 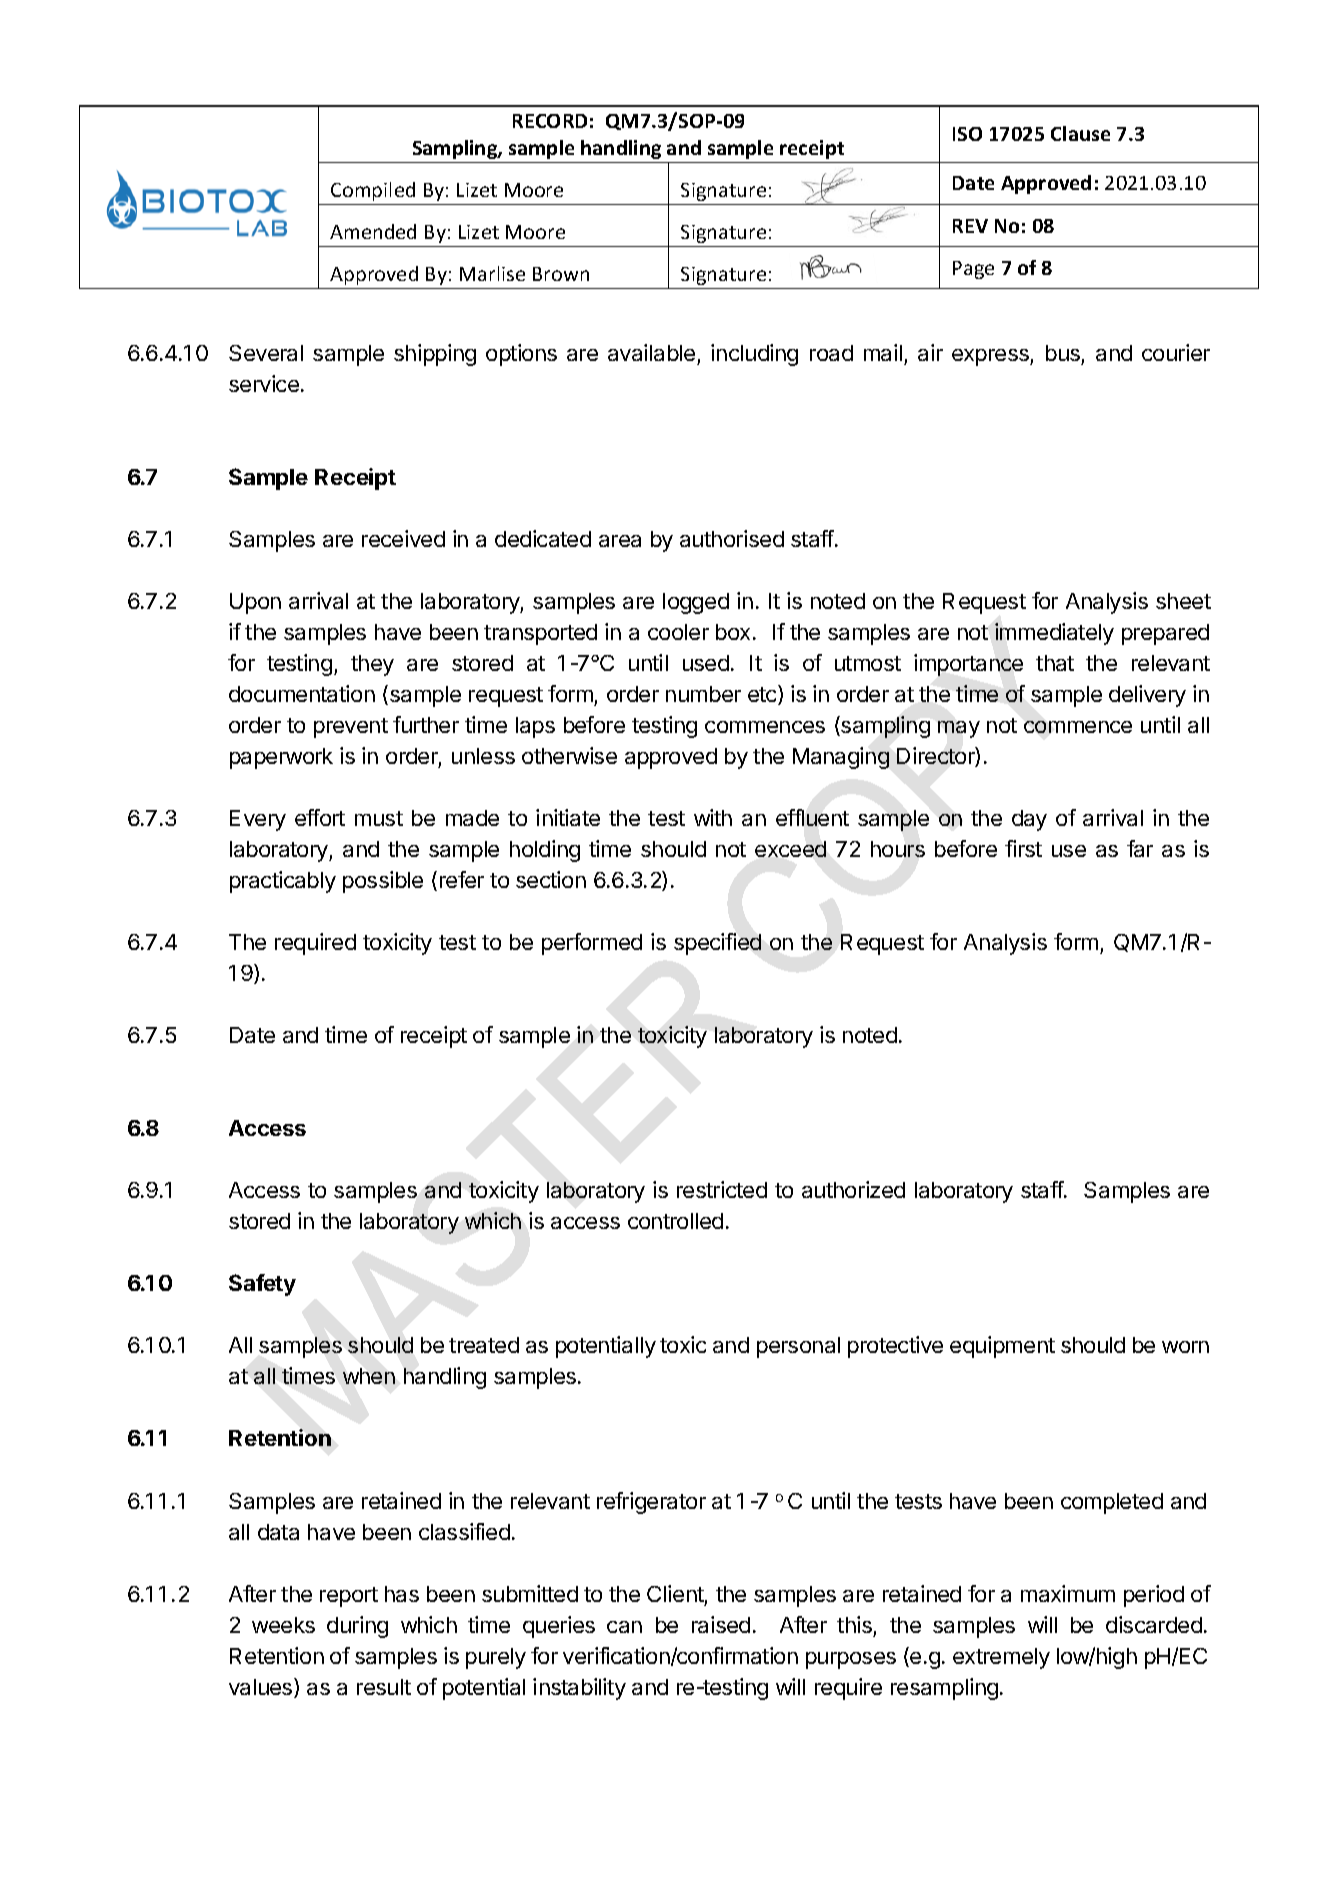 I want to click on during, so click(x=357, y=1627).
